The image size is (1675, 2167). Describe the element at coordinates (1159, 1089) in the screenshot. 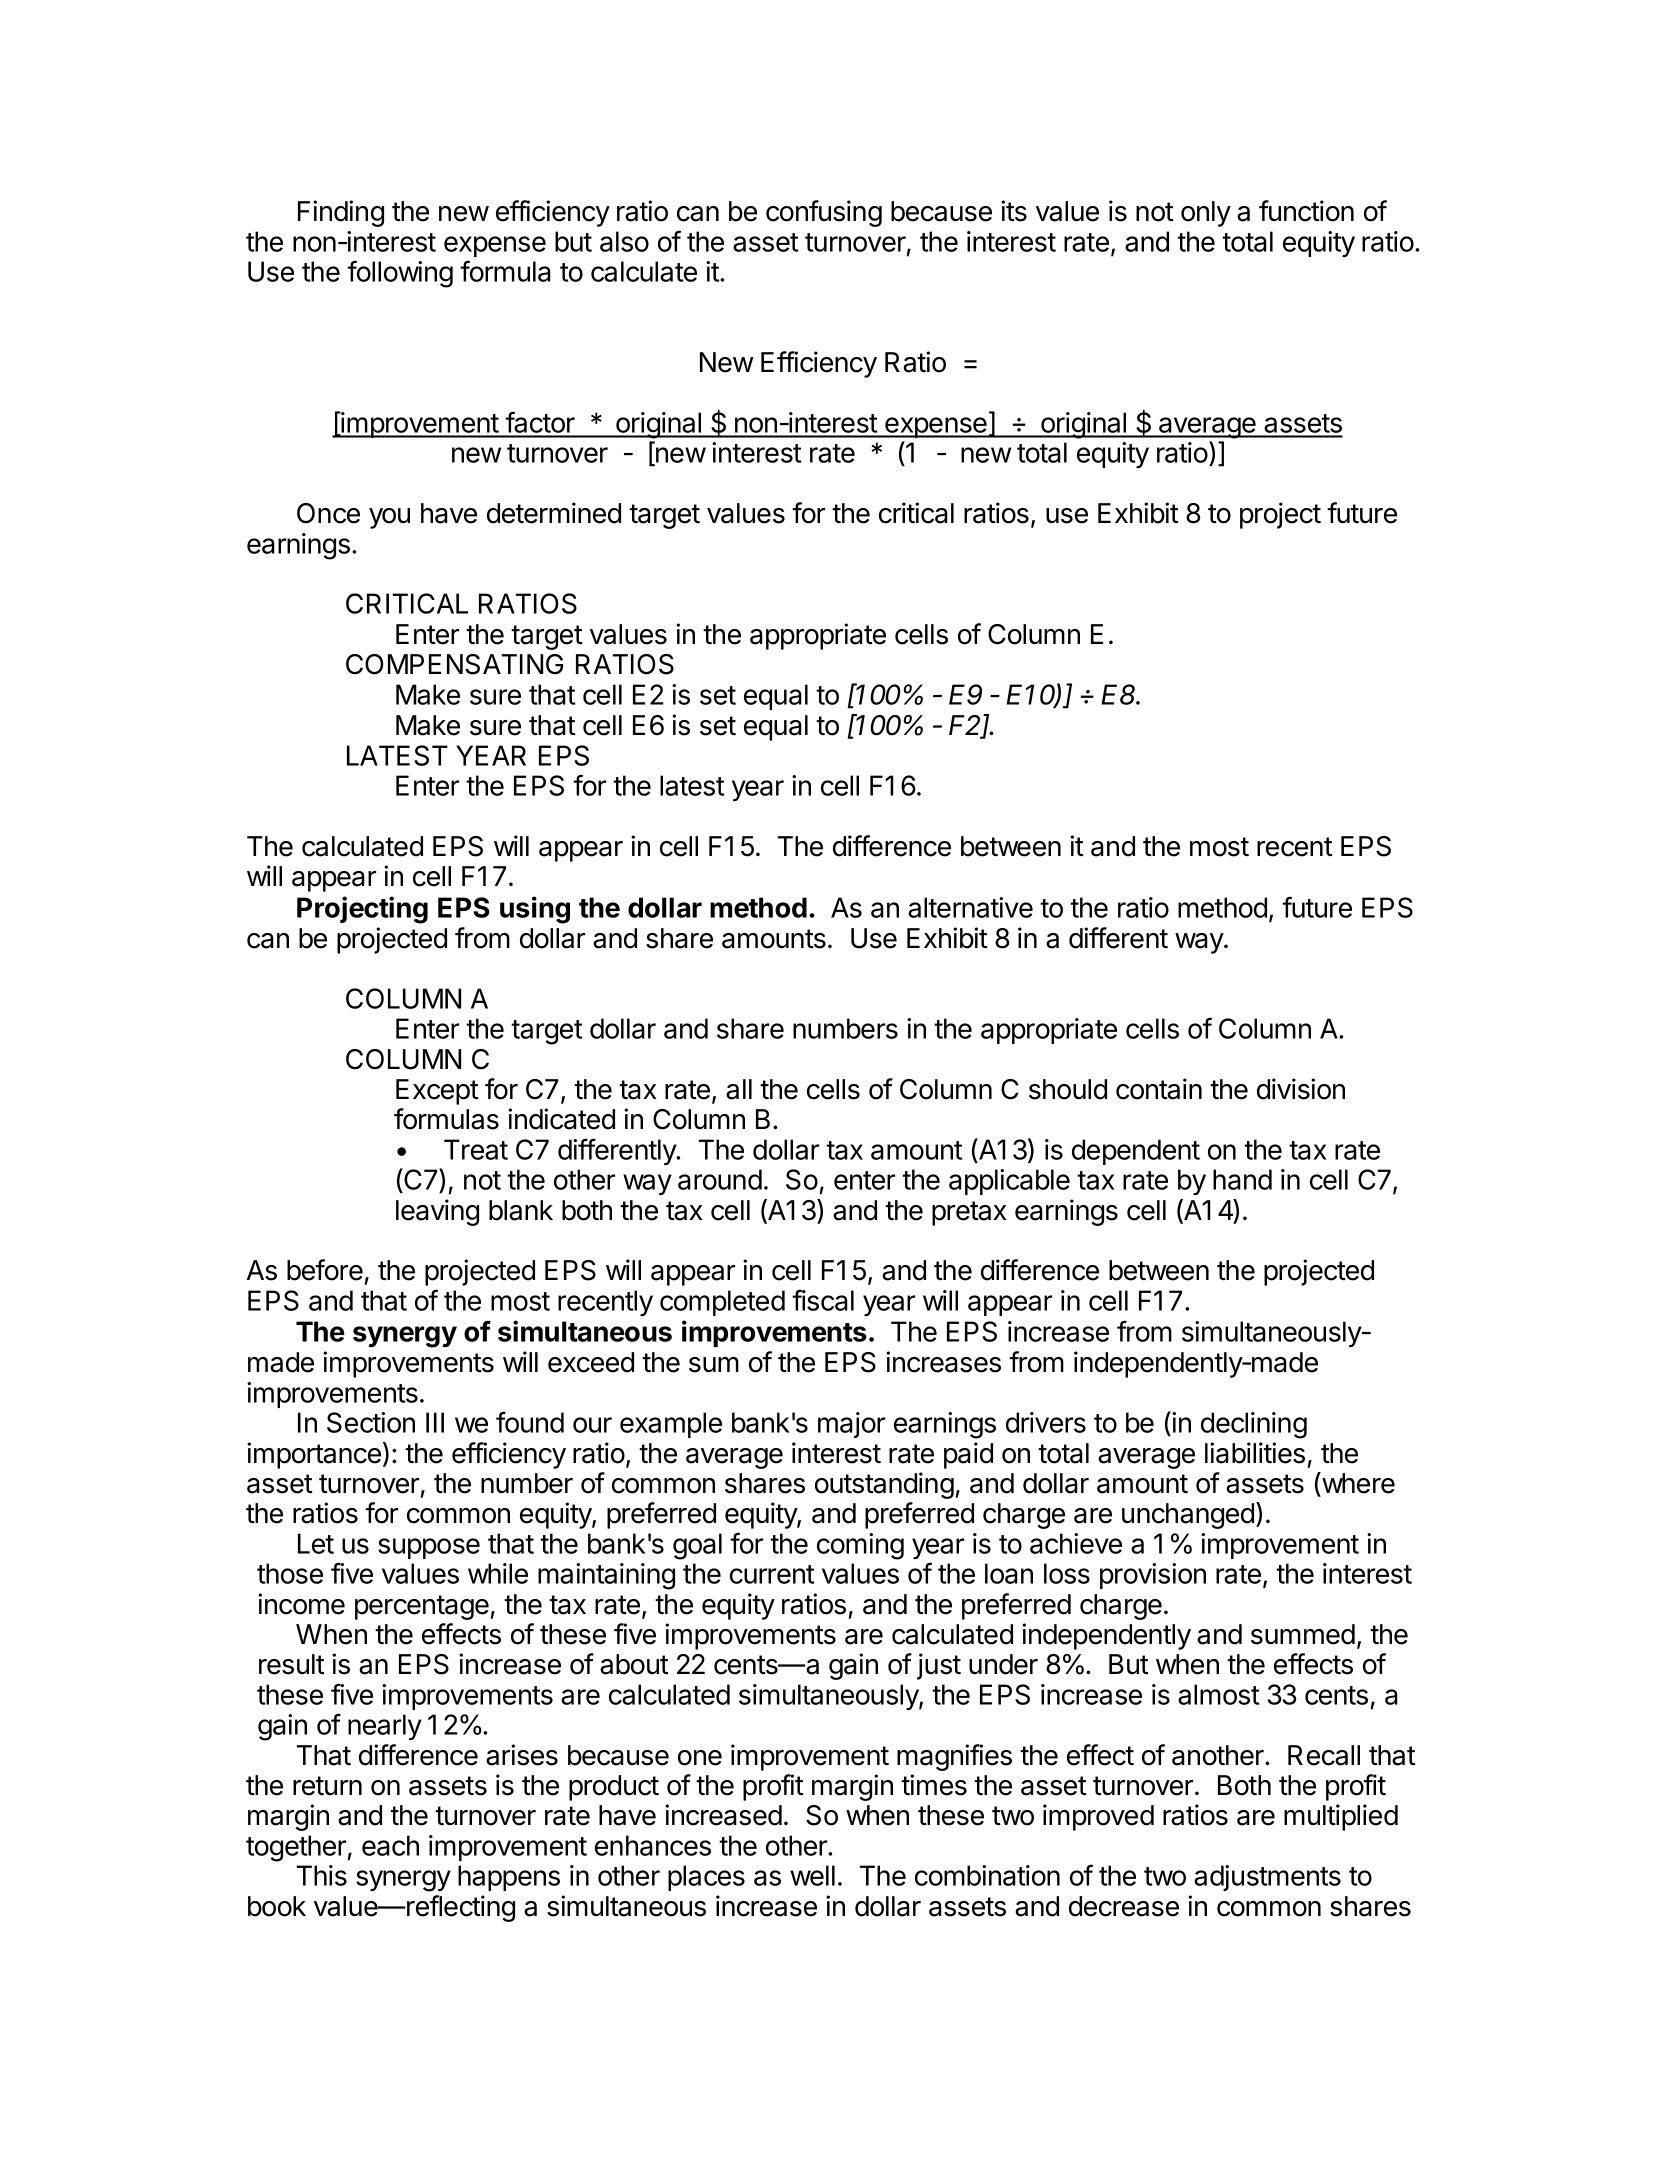

I see `contain` at that location.
